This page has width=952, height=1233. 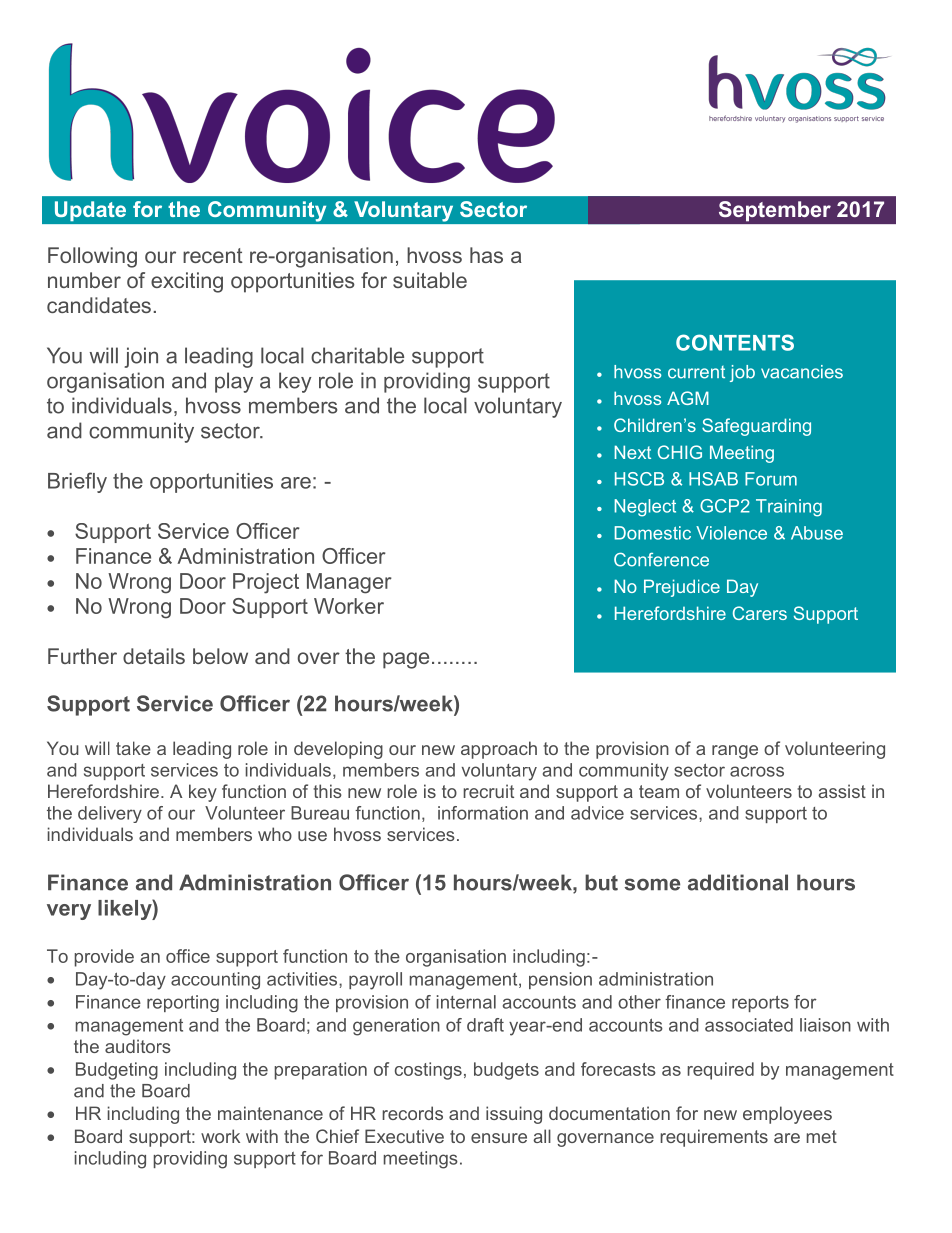 I want to click on CONTENTS, so click(x=735, y=342).
